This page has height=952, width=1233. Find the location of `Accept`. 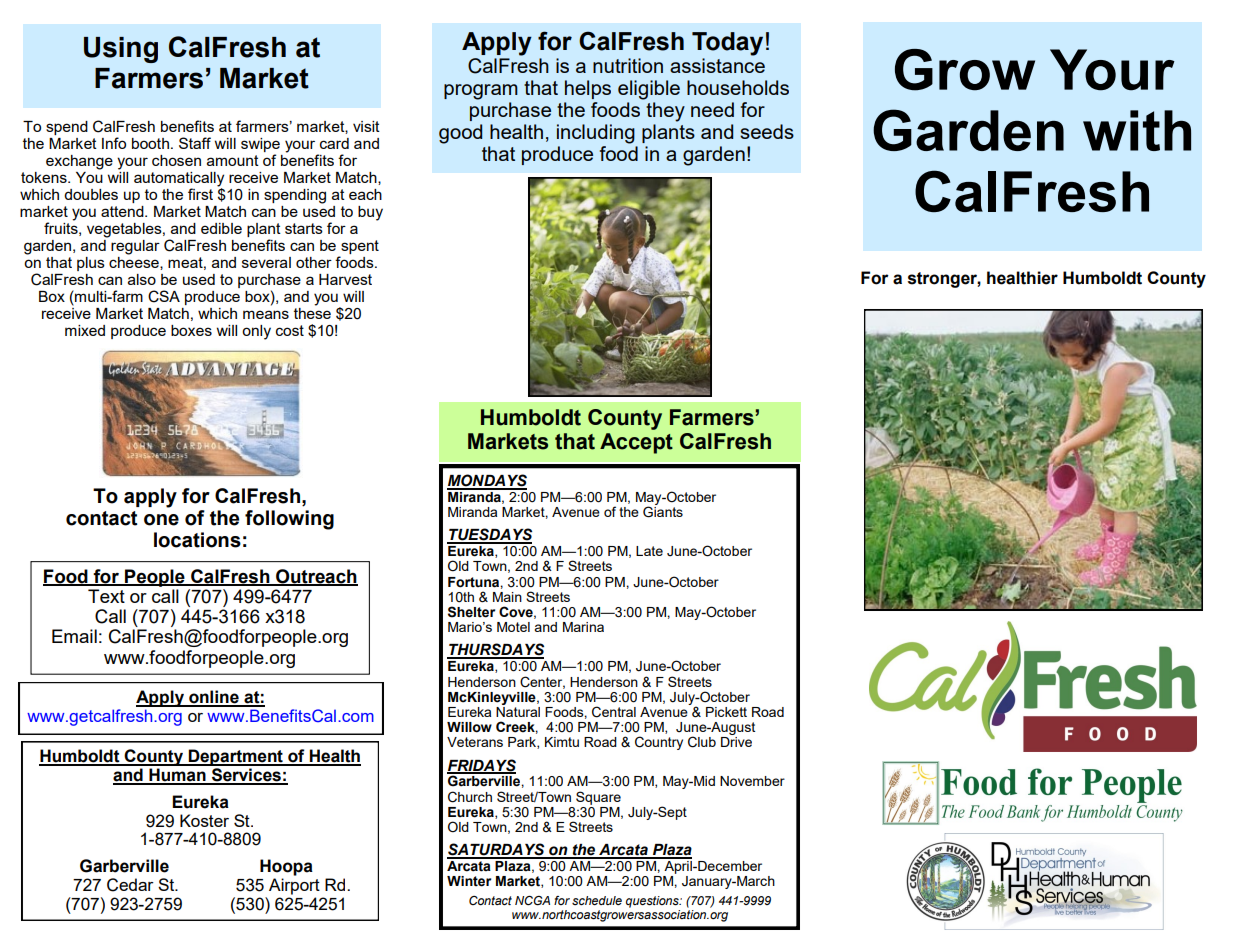

Accept is located at coordinates (636, 443).
